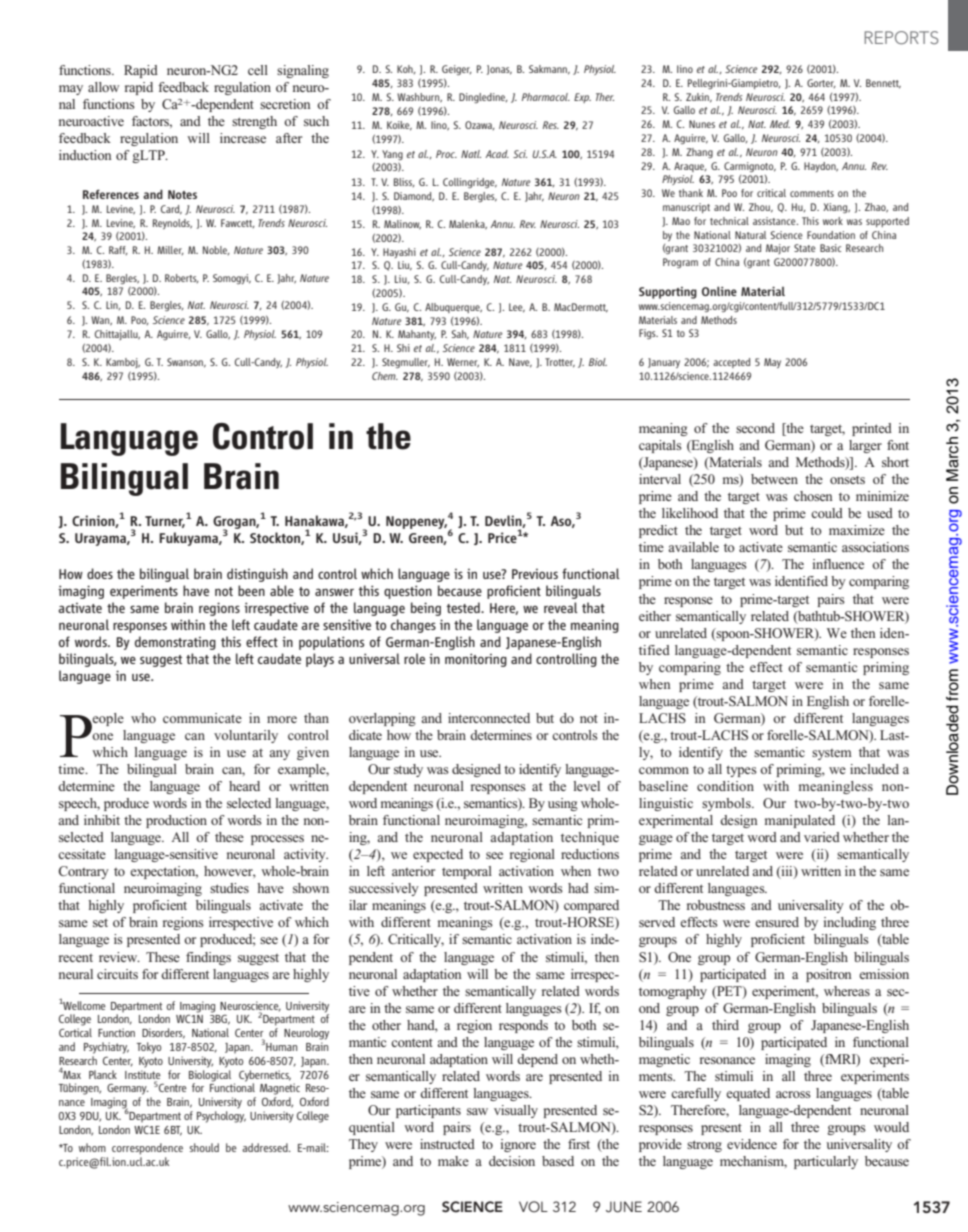 The height and width of the document is (1232, 968). I want to click on tested, so click(464, 607).
